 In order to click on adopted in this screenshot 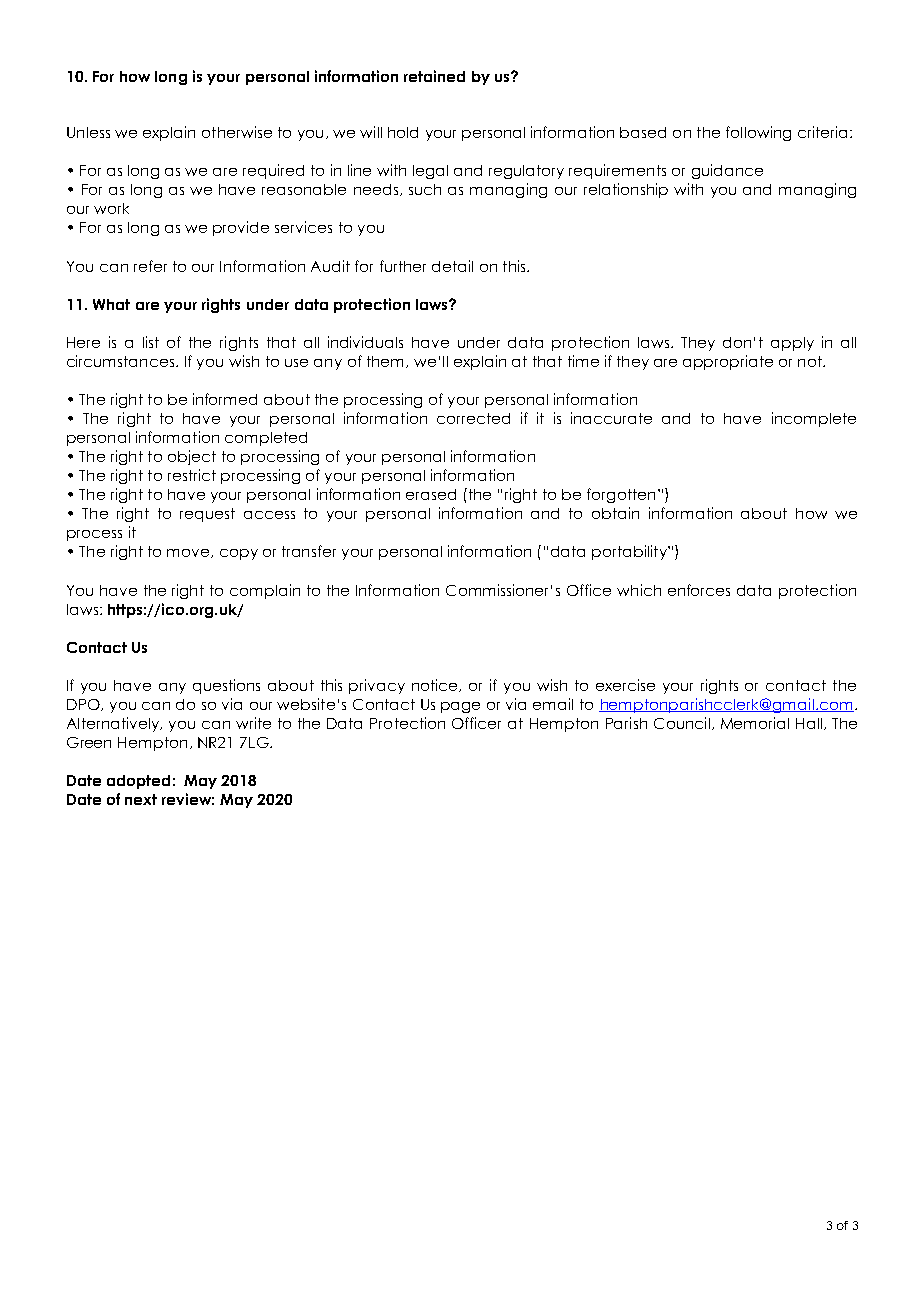, I will do `click(138, 782)`.
